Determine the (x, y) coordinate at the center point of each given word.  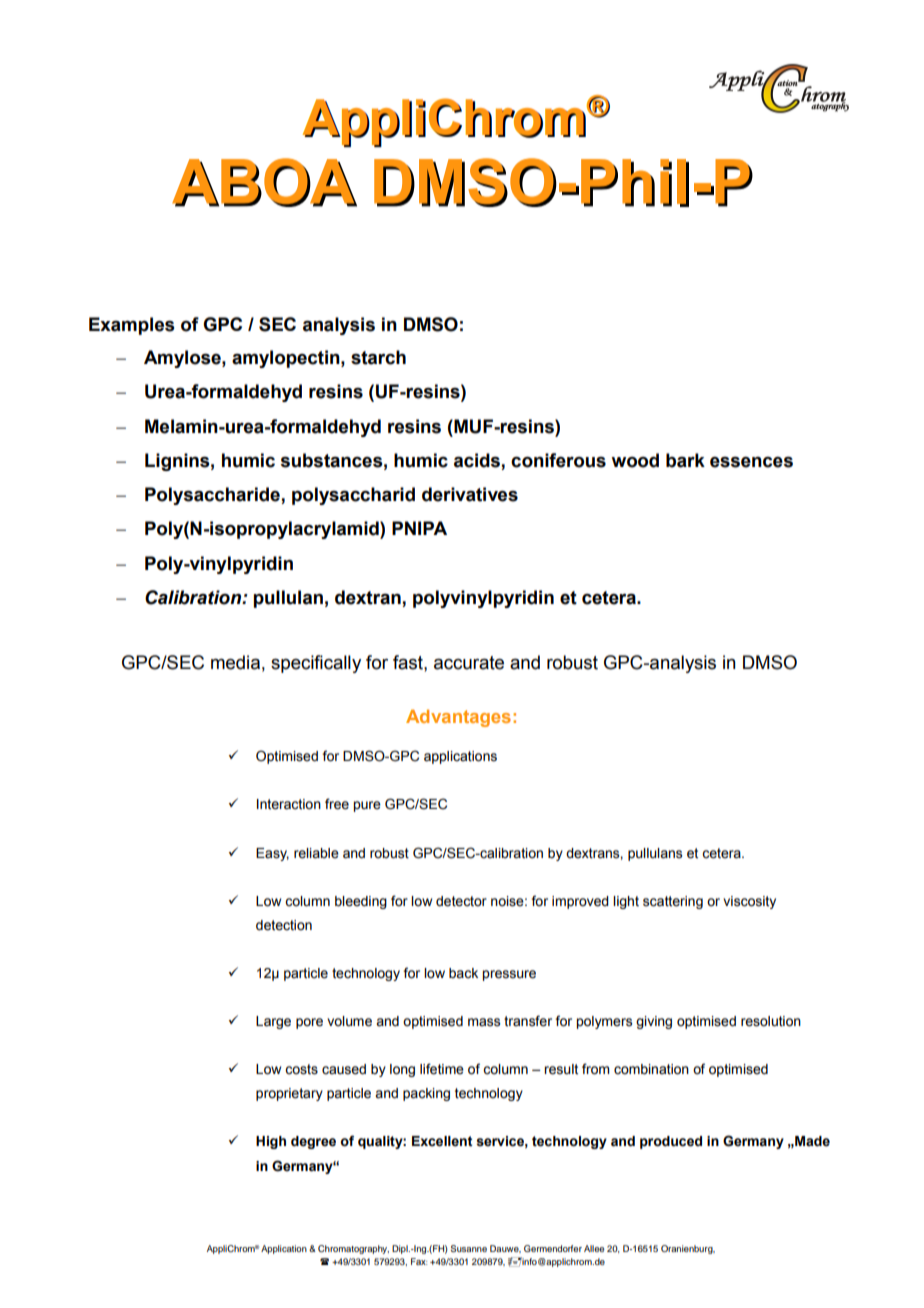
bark (685, 460)
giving (654, 1022)
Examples (132, 326)
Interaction (289, 804)
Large (273, 1022)
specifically (316, 664)
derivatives (470, 494)
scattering (673, 902)
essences (751, 462)
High (271, 1142)
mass (484, 1022)
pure (367, 806)
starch (378, 357)
